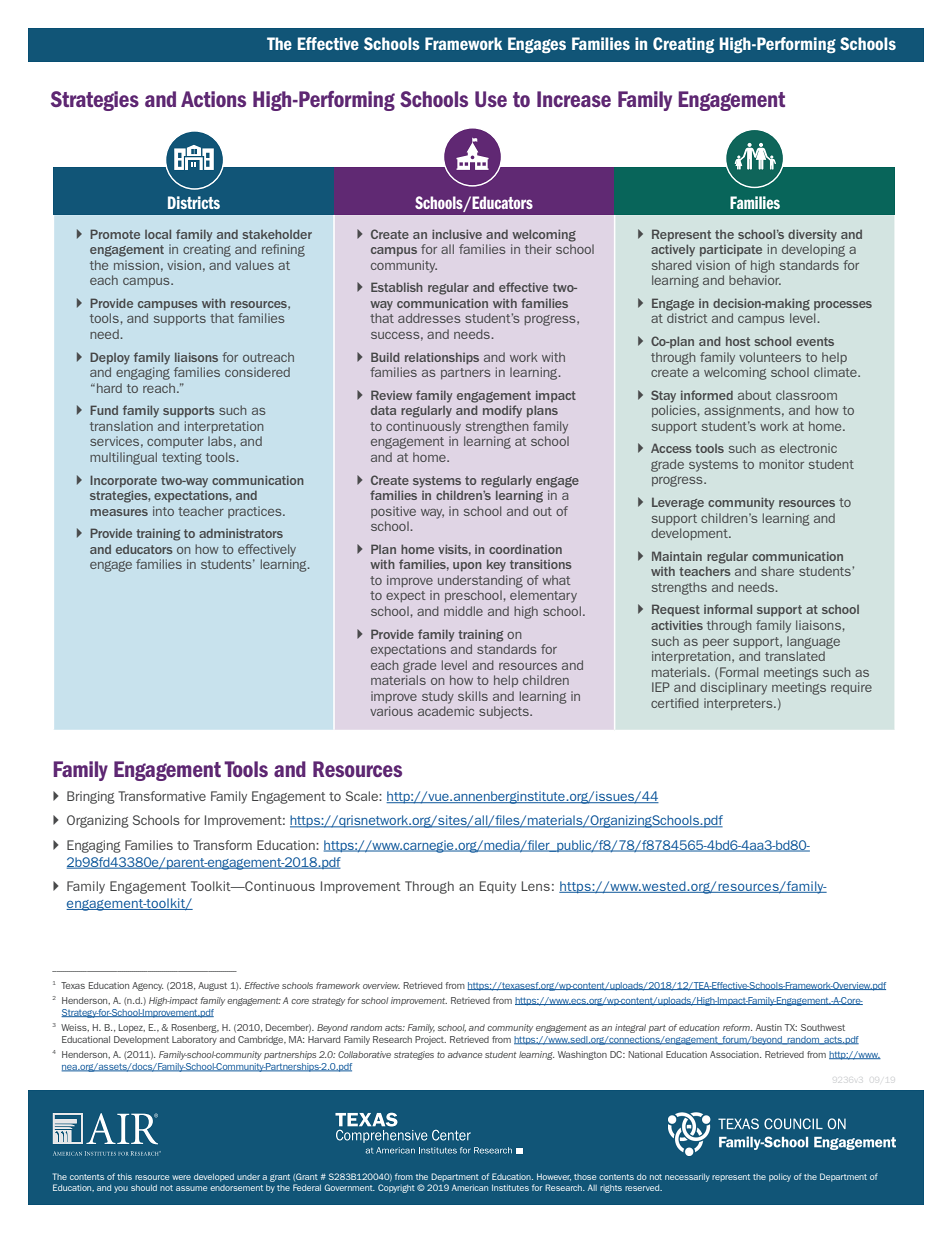 The image size is (952, 1233). Describe the element at coordinates (738, 341) in the screenshot. I see `host` at that location.
